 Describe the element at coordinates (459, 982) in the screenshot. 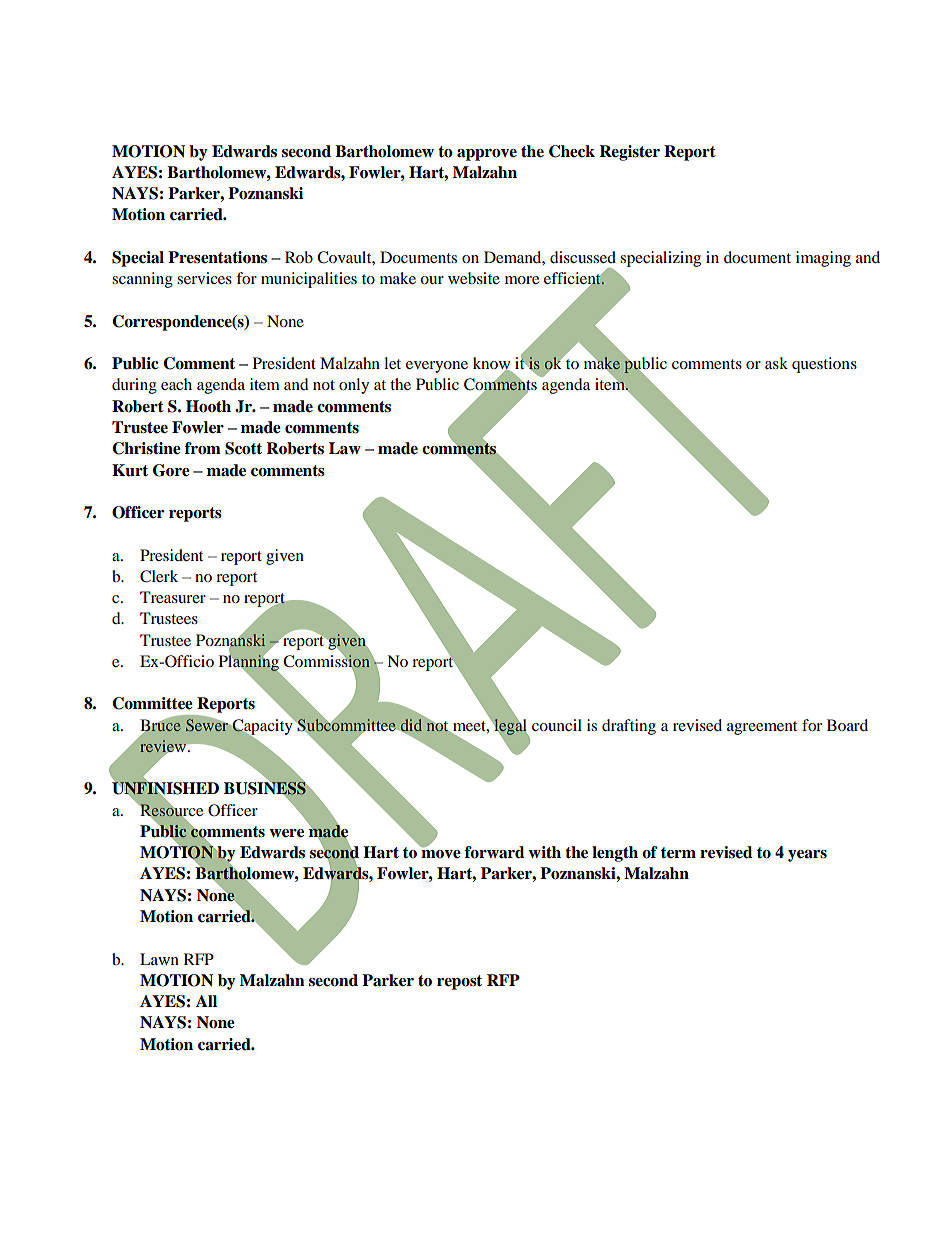

I see `repost` at that location.
